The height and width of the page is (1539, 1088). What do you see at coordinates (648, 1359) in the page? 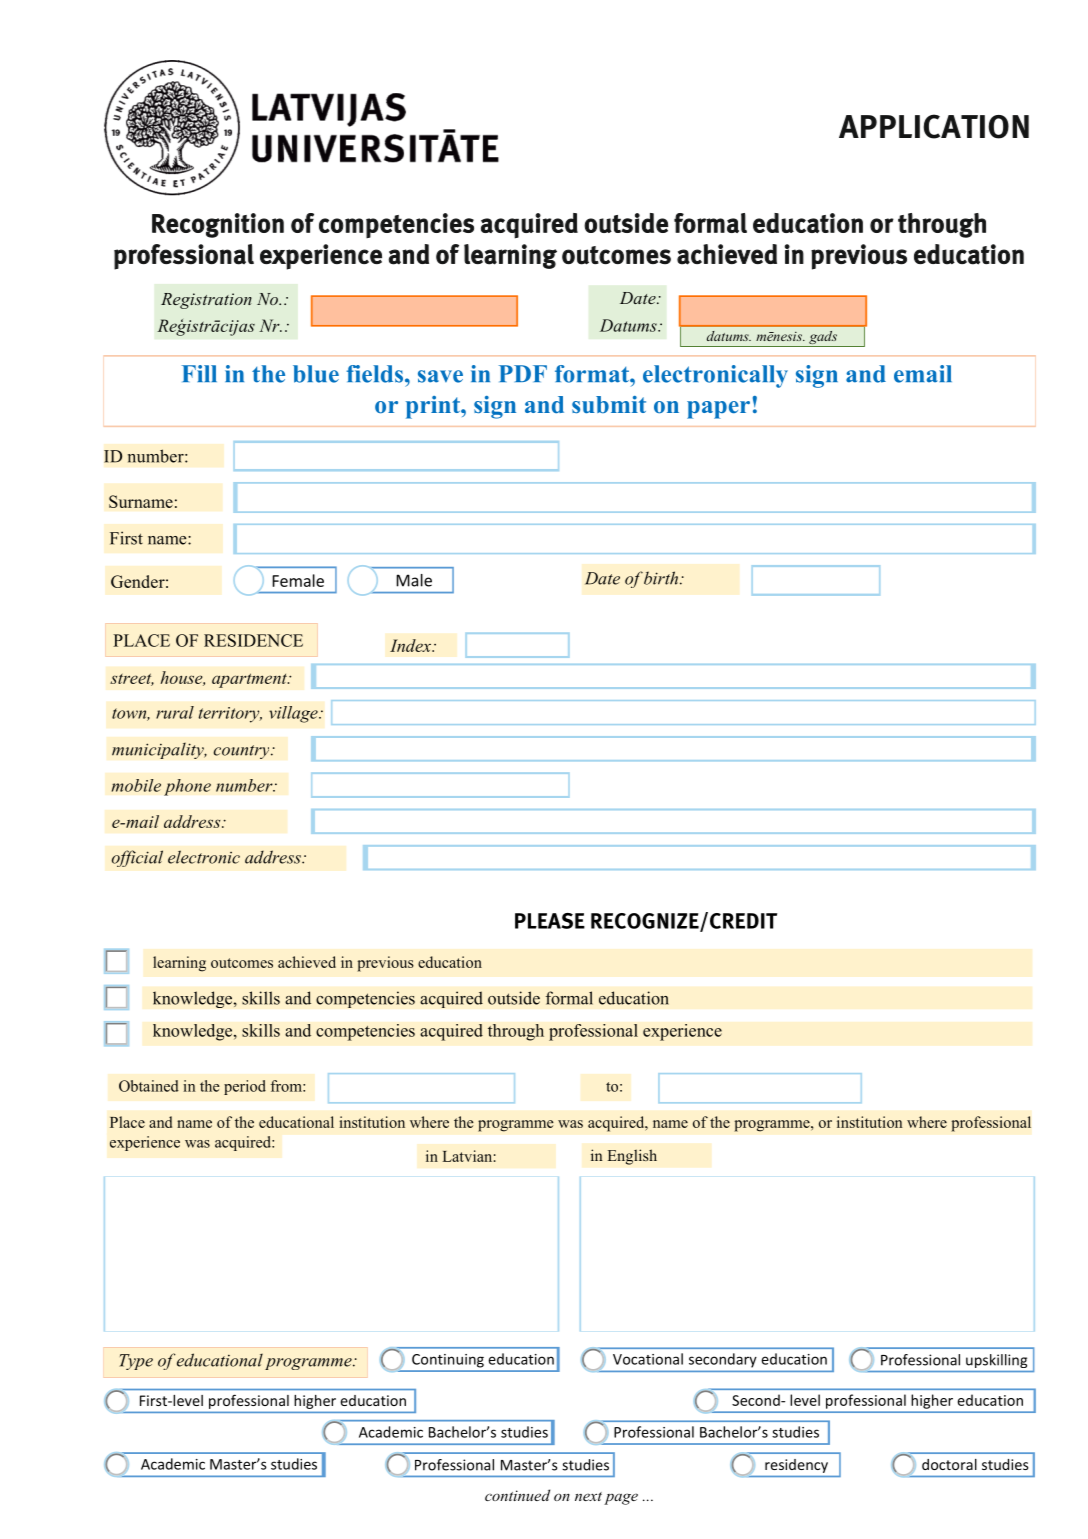
I see `Vocational` at bounding box center [648, 1359].
